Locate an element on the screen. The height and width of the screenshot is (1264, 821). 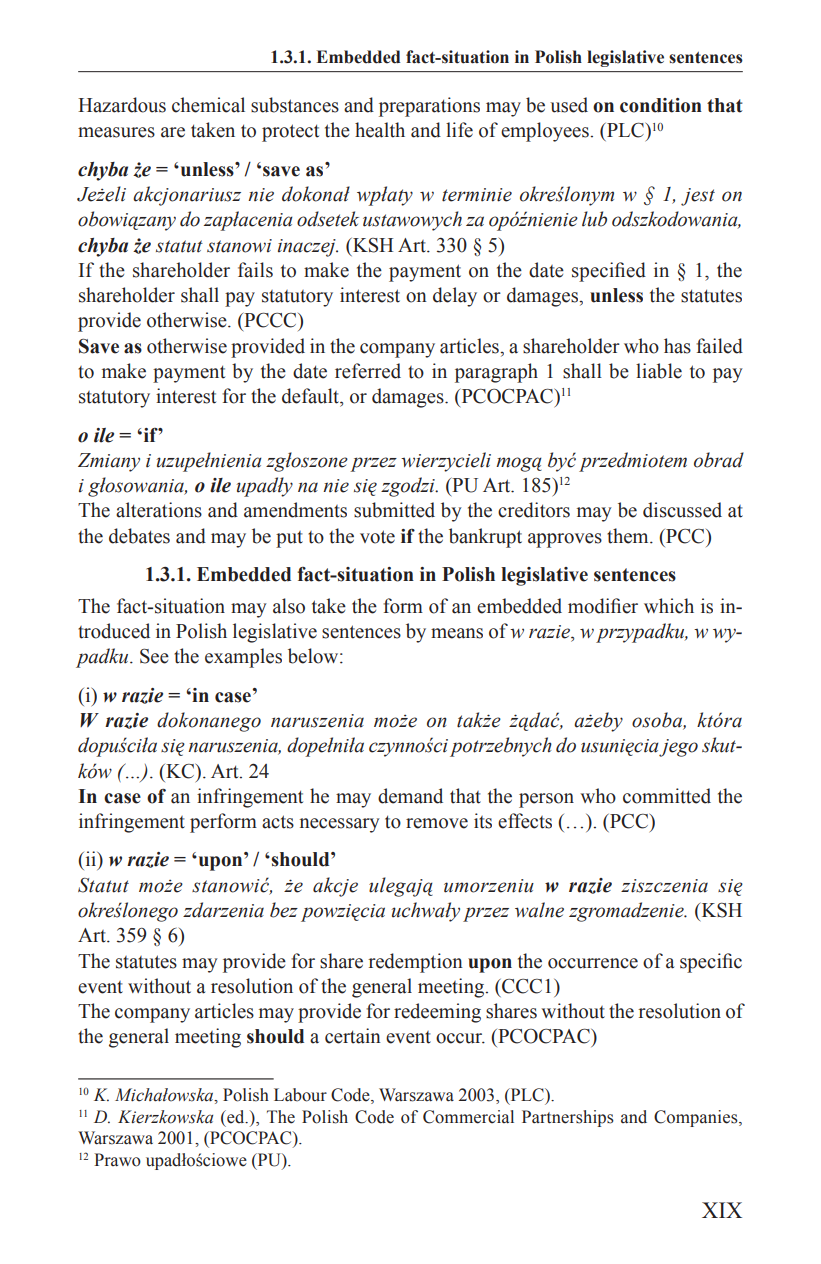
means is located at coordinates (457, 633).
